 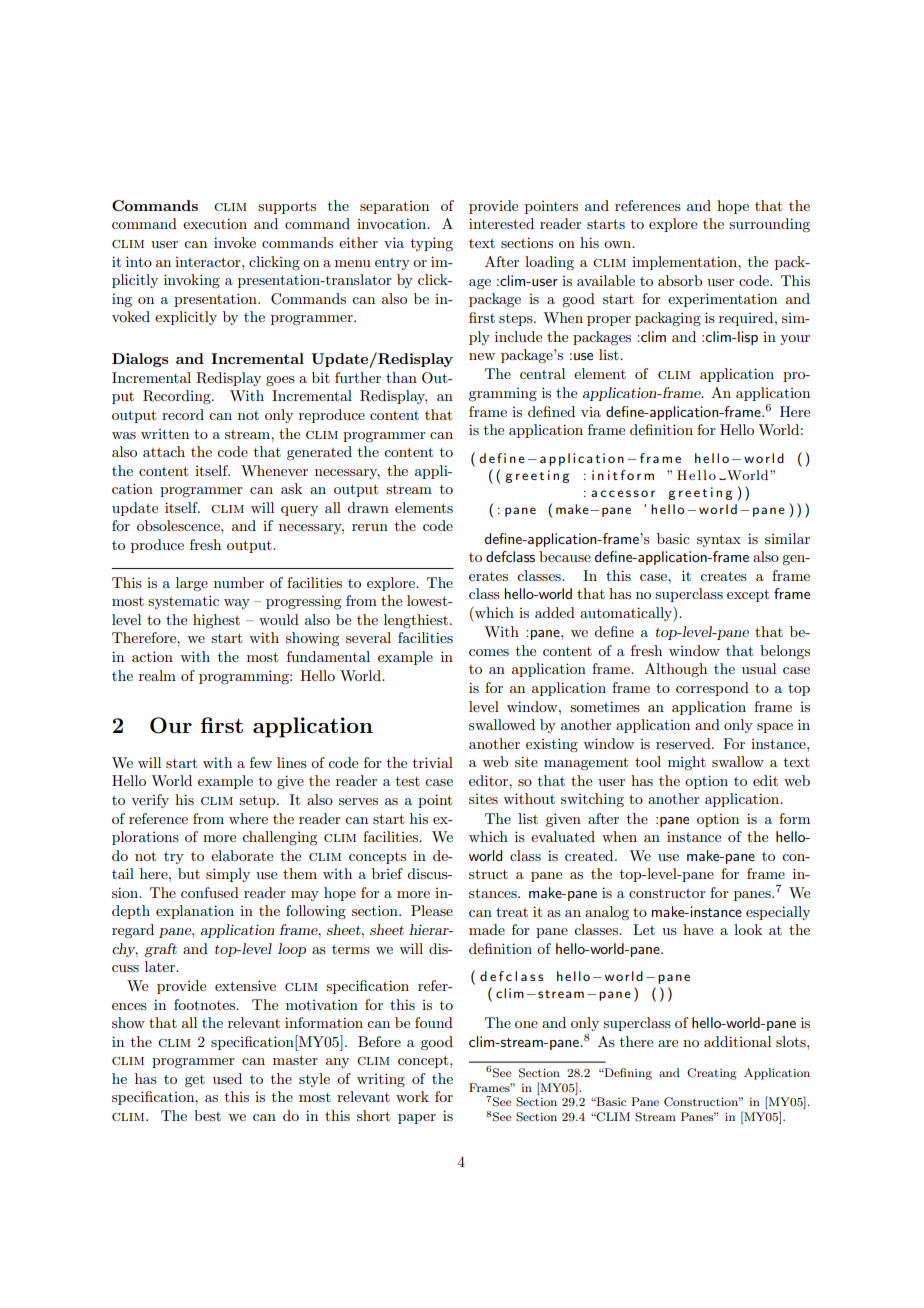 I want to click on might, so click(x=687, y=763).
